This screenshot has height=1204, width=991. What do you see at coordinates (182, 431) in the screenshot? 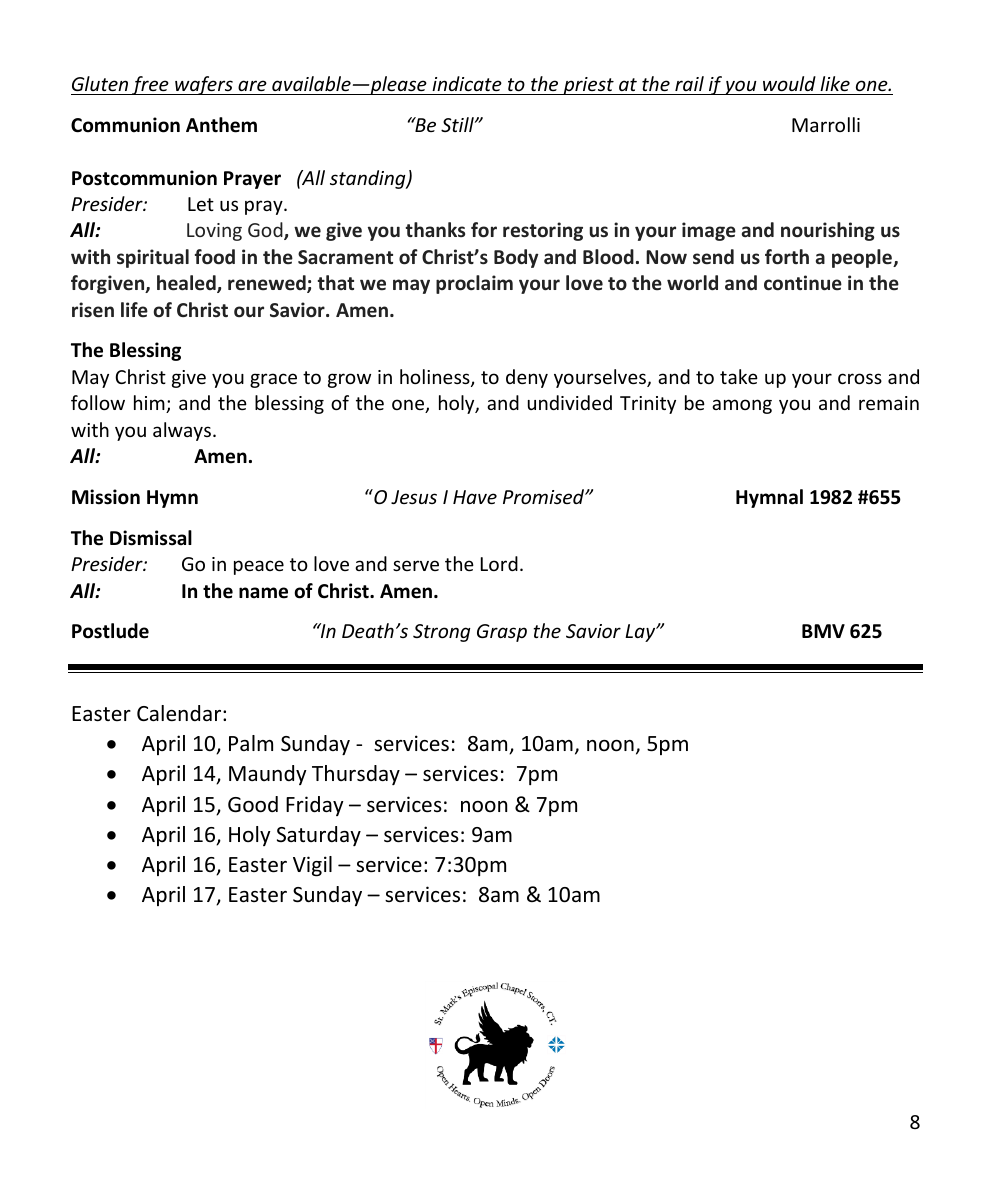
I see `always` at bounding box center [182, 431].
